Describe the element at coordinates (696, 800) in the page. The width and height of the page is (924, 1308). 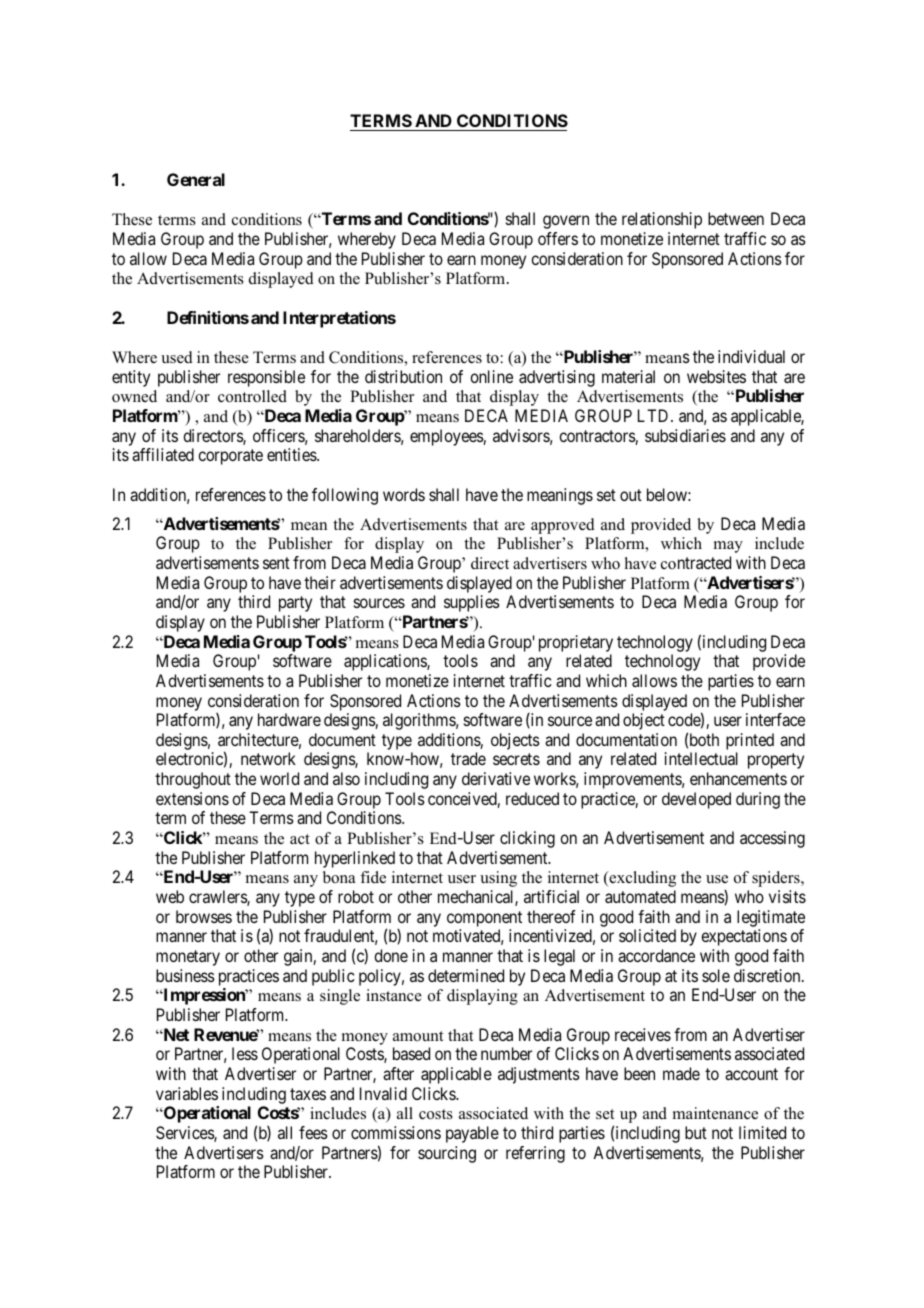
I see `developed` at that location.
